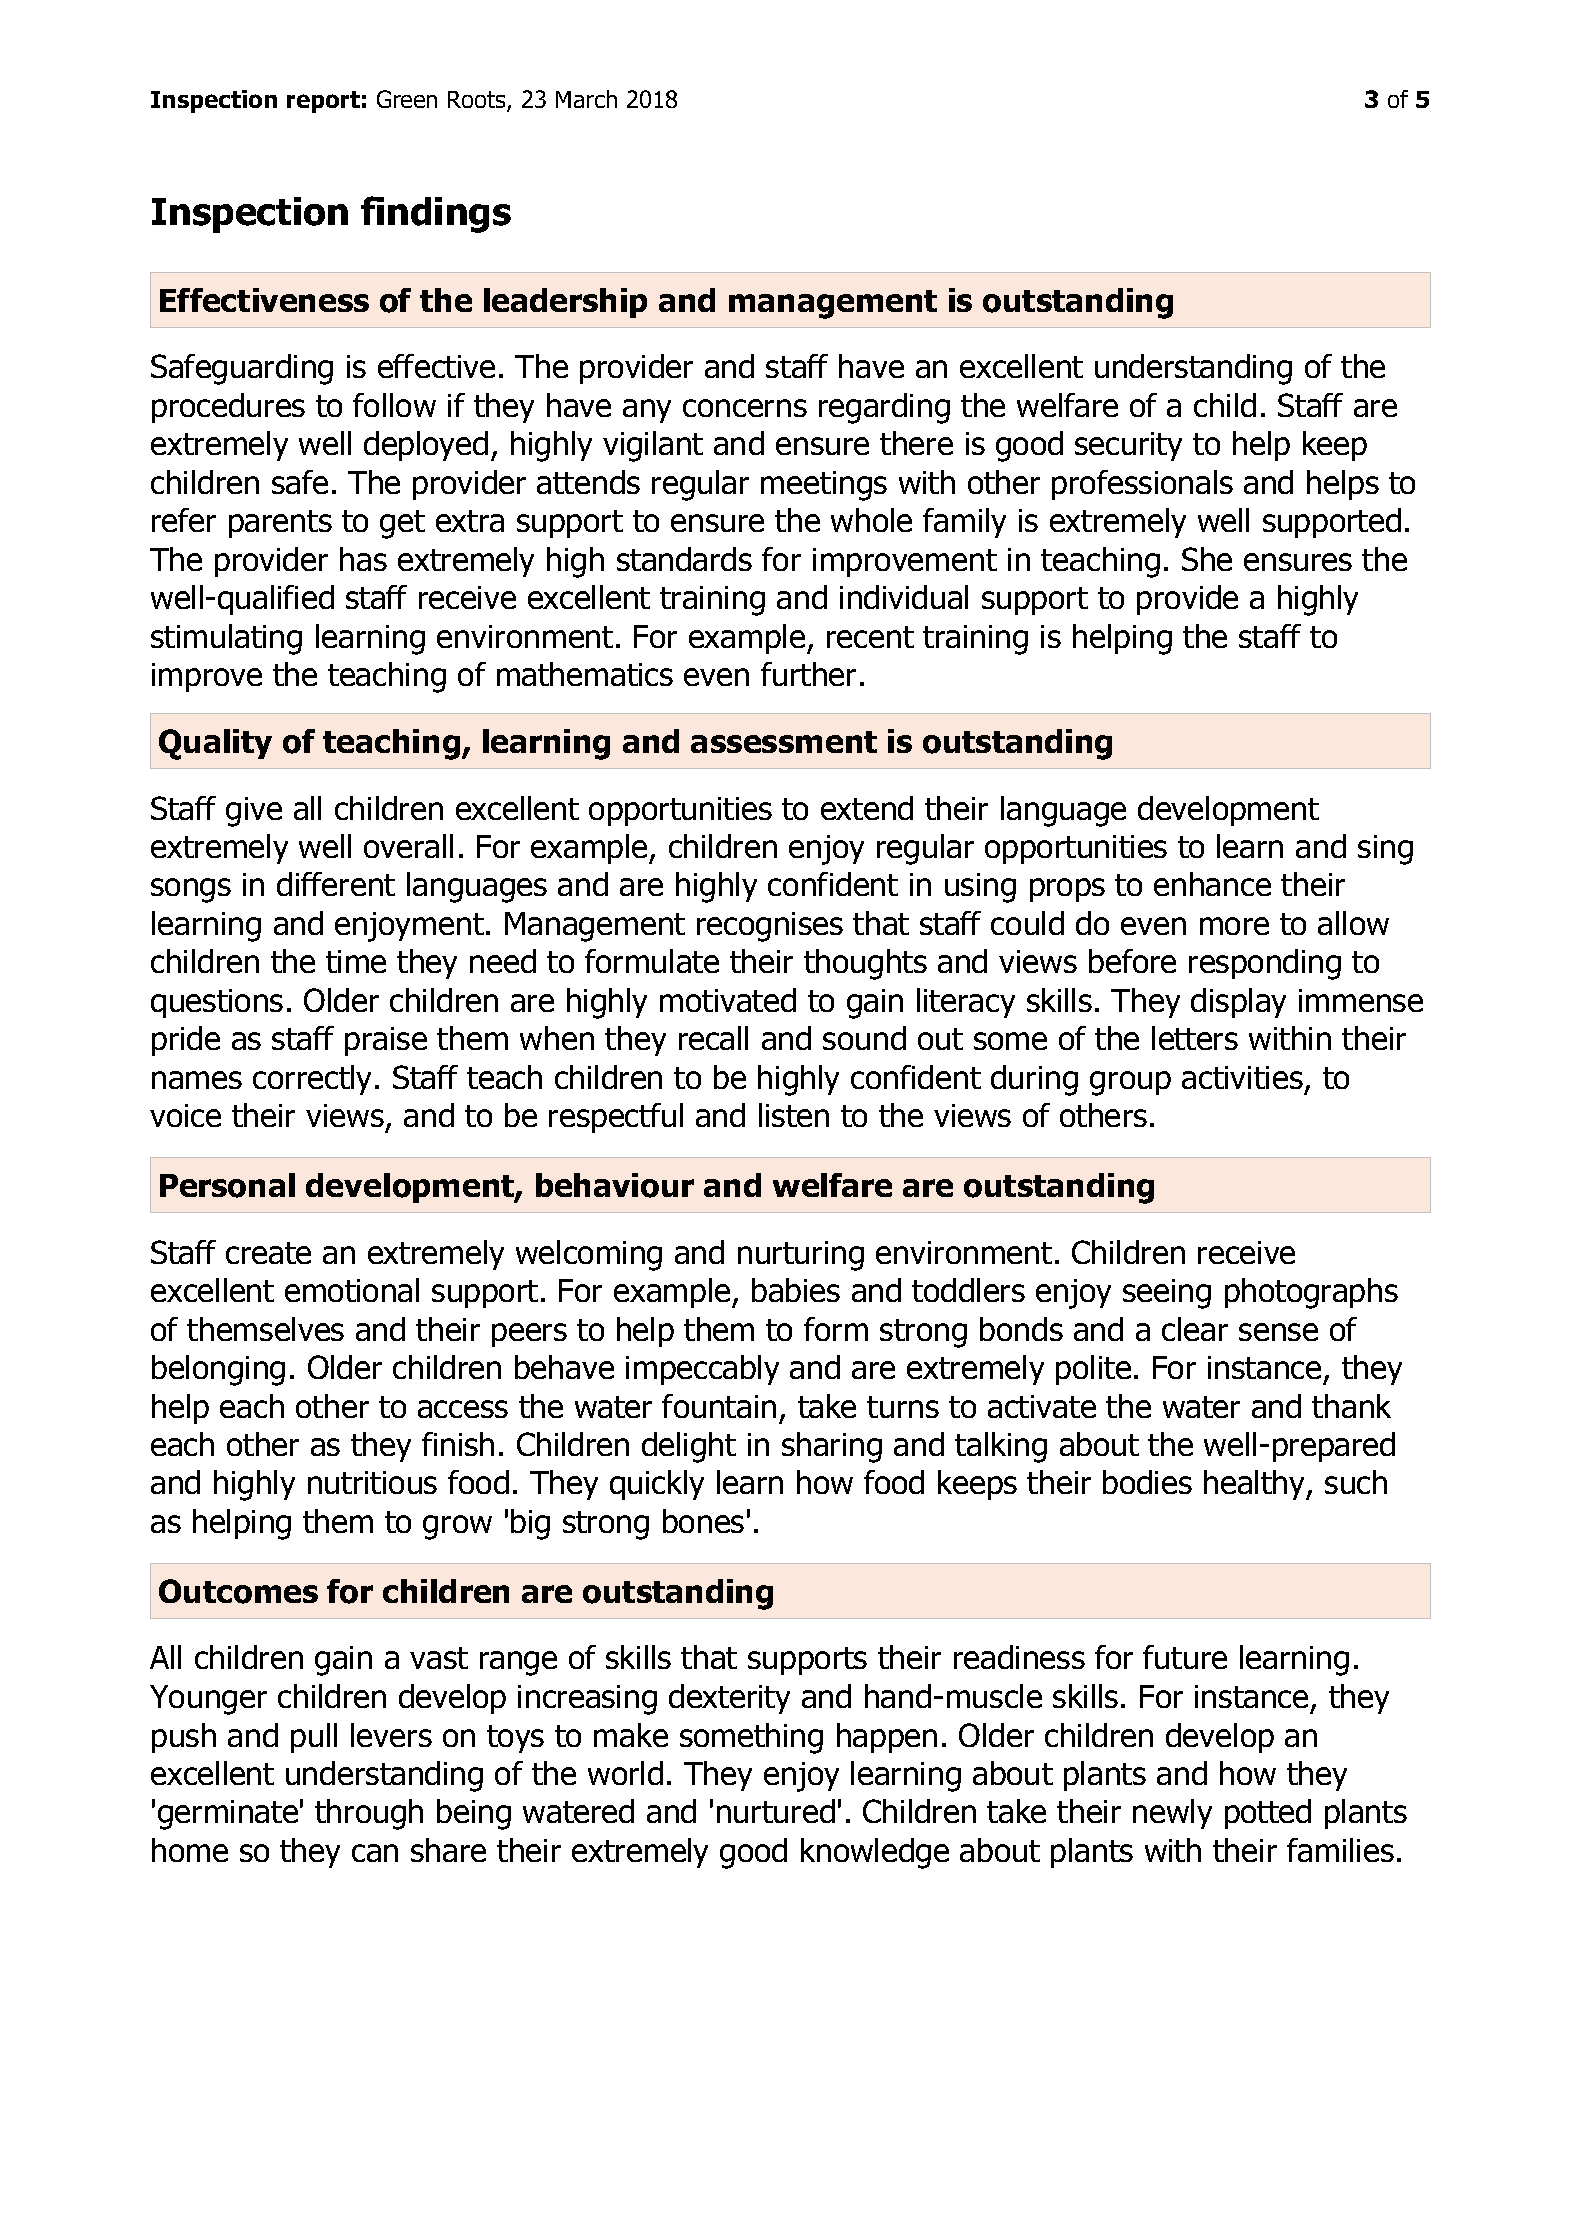 The image size is (1581, 2236). What do you see at coordinates (728, 1000) in the screenshot?
I see `motivated` at bounding box center [728, 1000].
